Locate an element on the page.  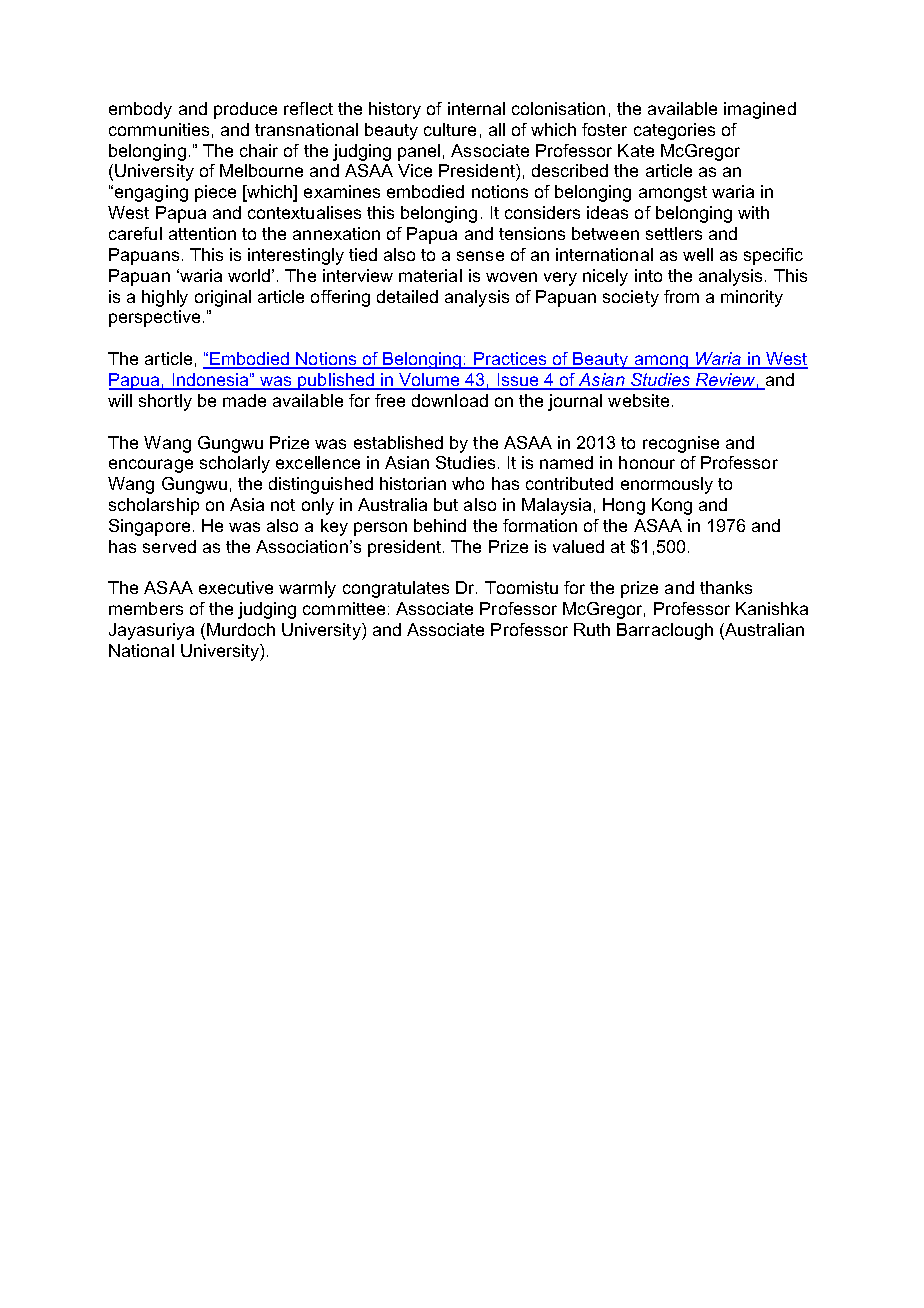
shortly is located at coordinates (165, 402).
